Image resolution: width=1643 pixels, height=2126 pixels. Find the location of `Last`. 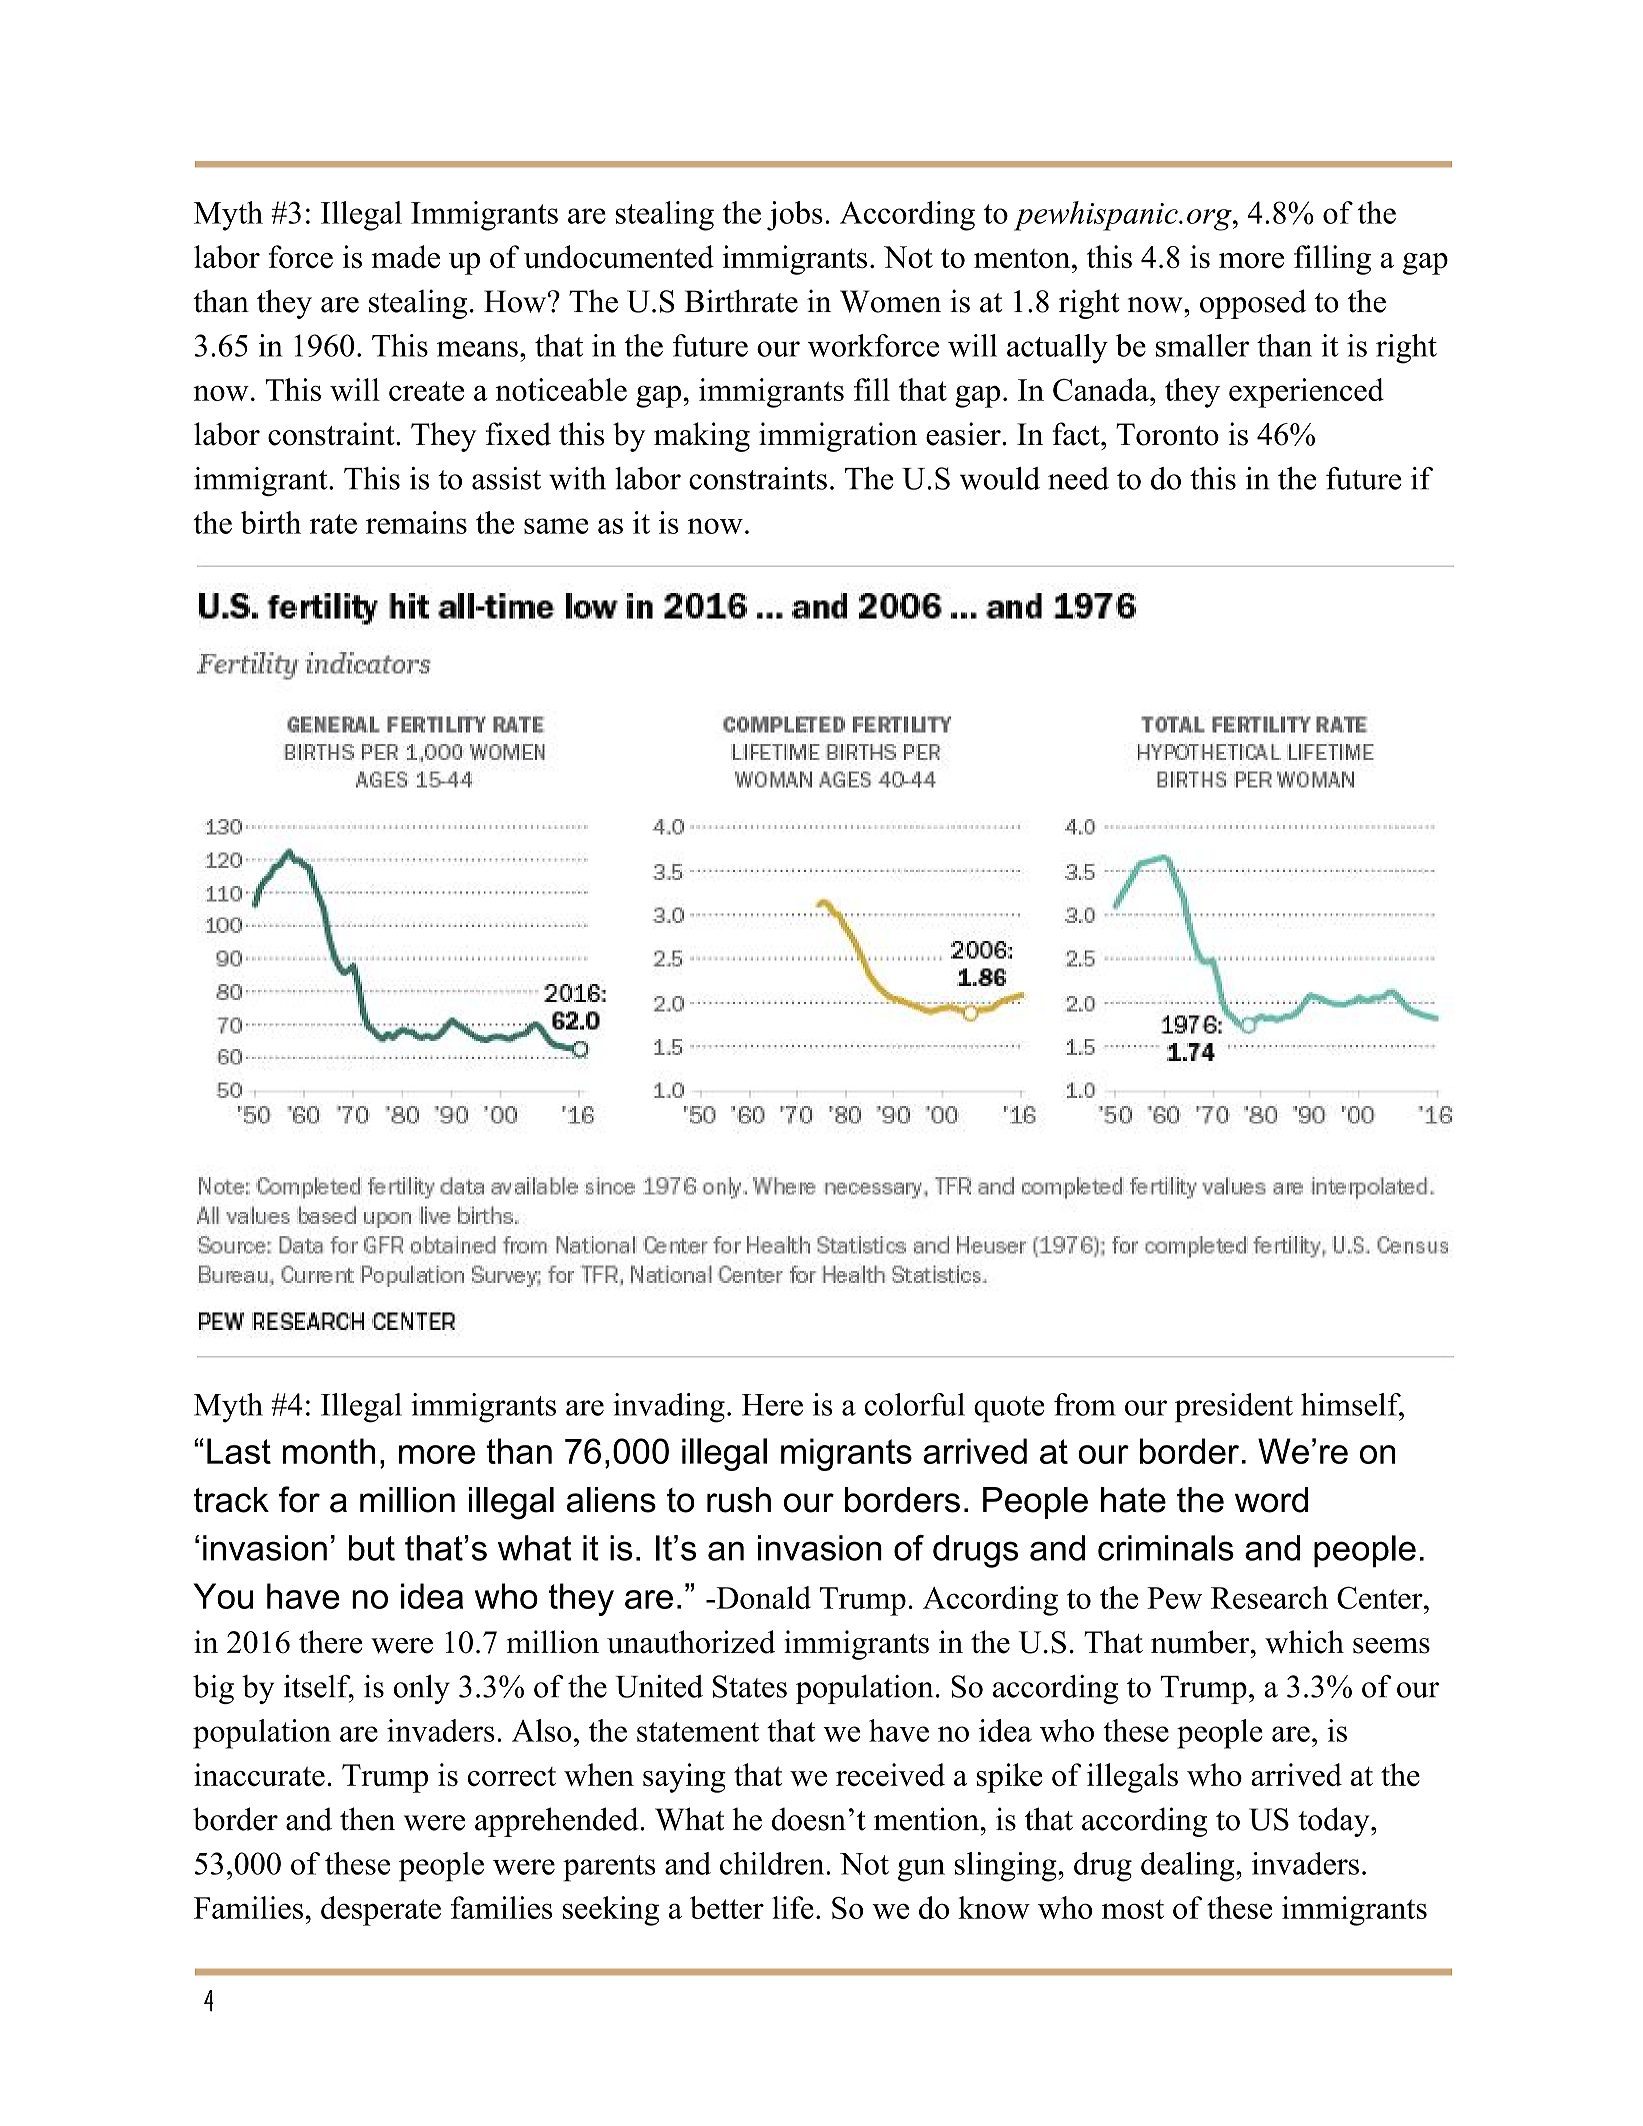

Last is located at coordinates (239, 1451).
